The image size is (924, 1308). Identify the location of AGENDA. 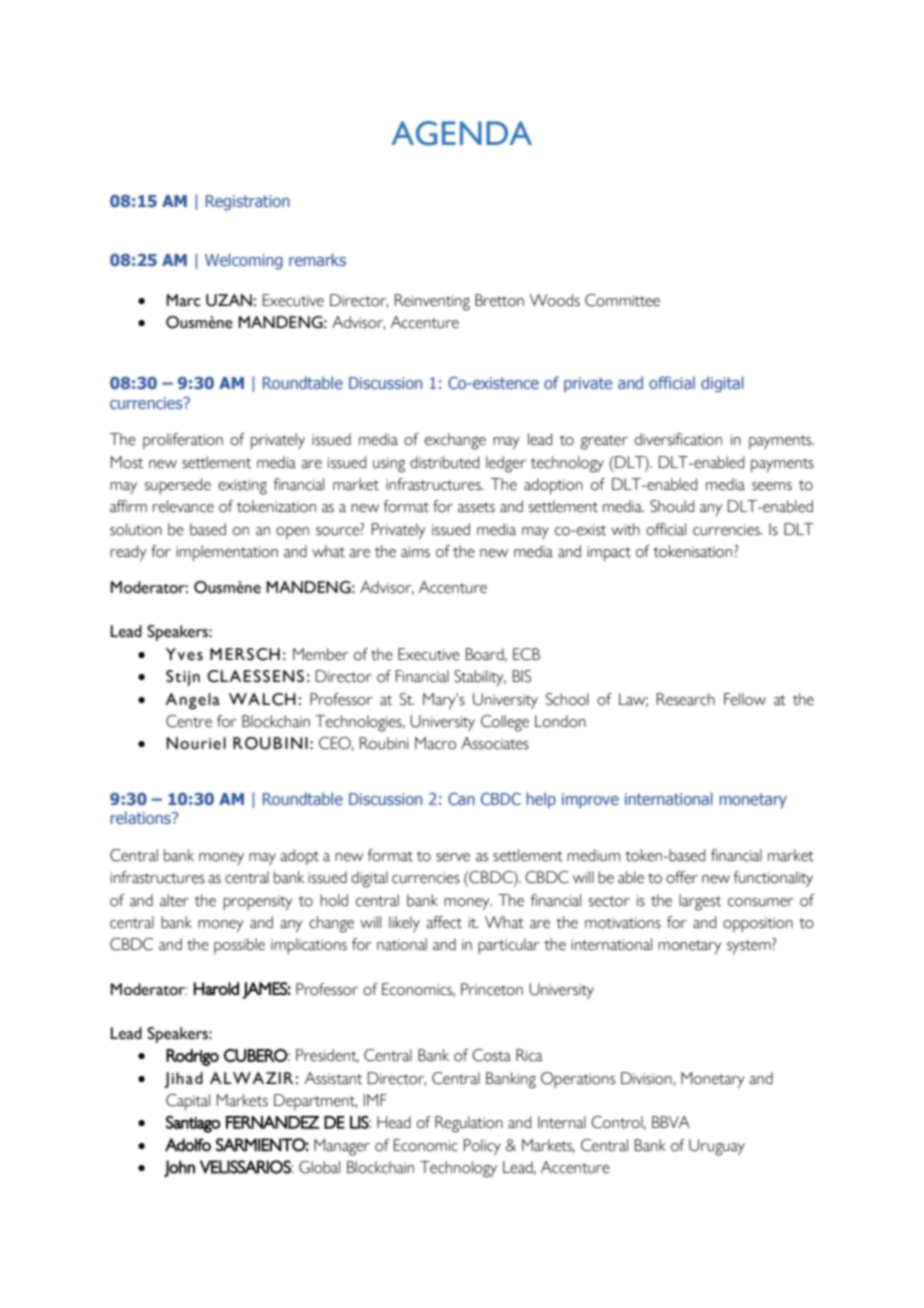
(461, 133).
